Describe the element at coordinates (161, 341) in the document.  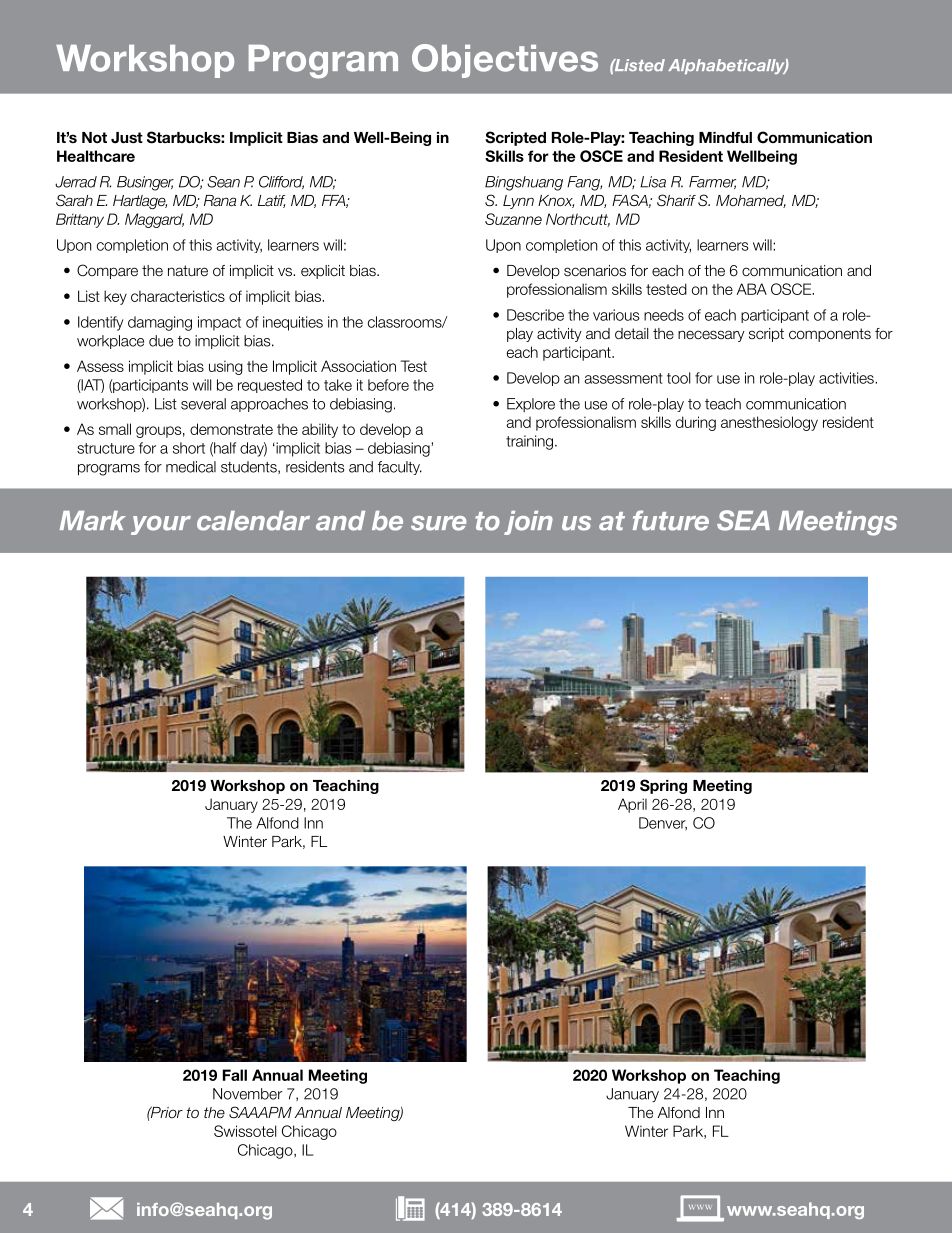
I see `due` at that location.
